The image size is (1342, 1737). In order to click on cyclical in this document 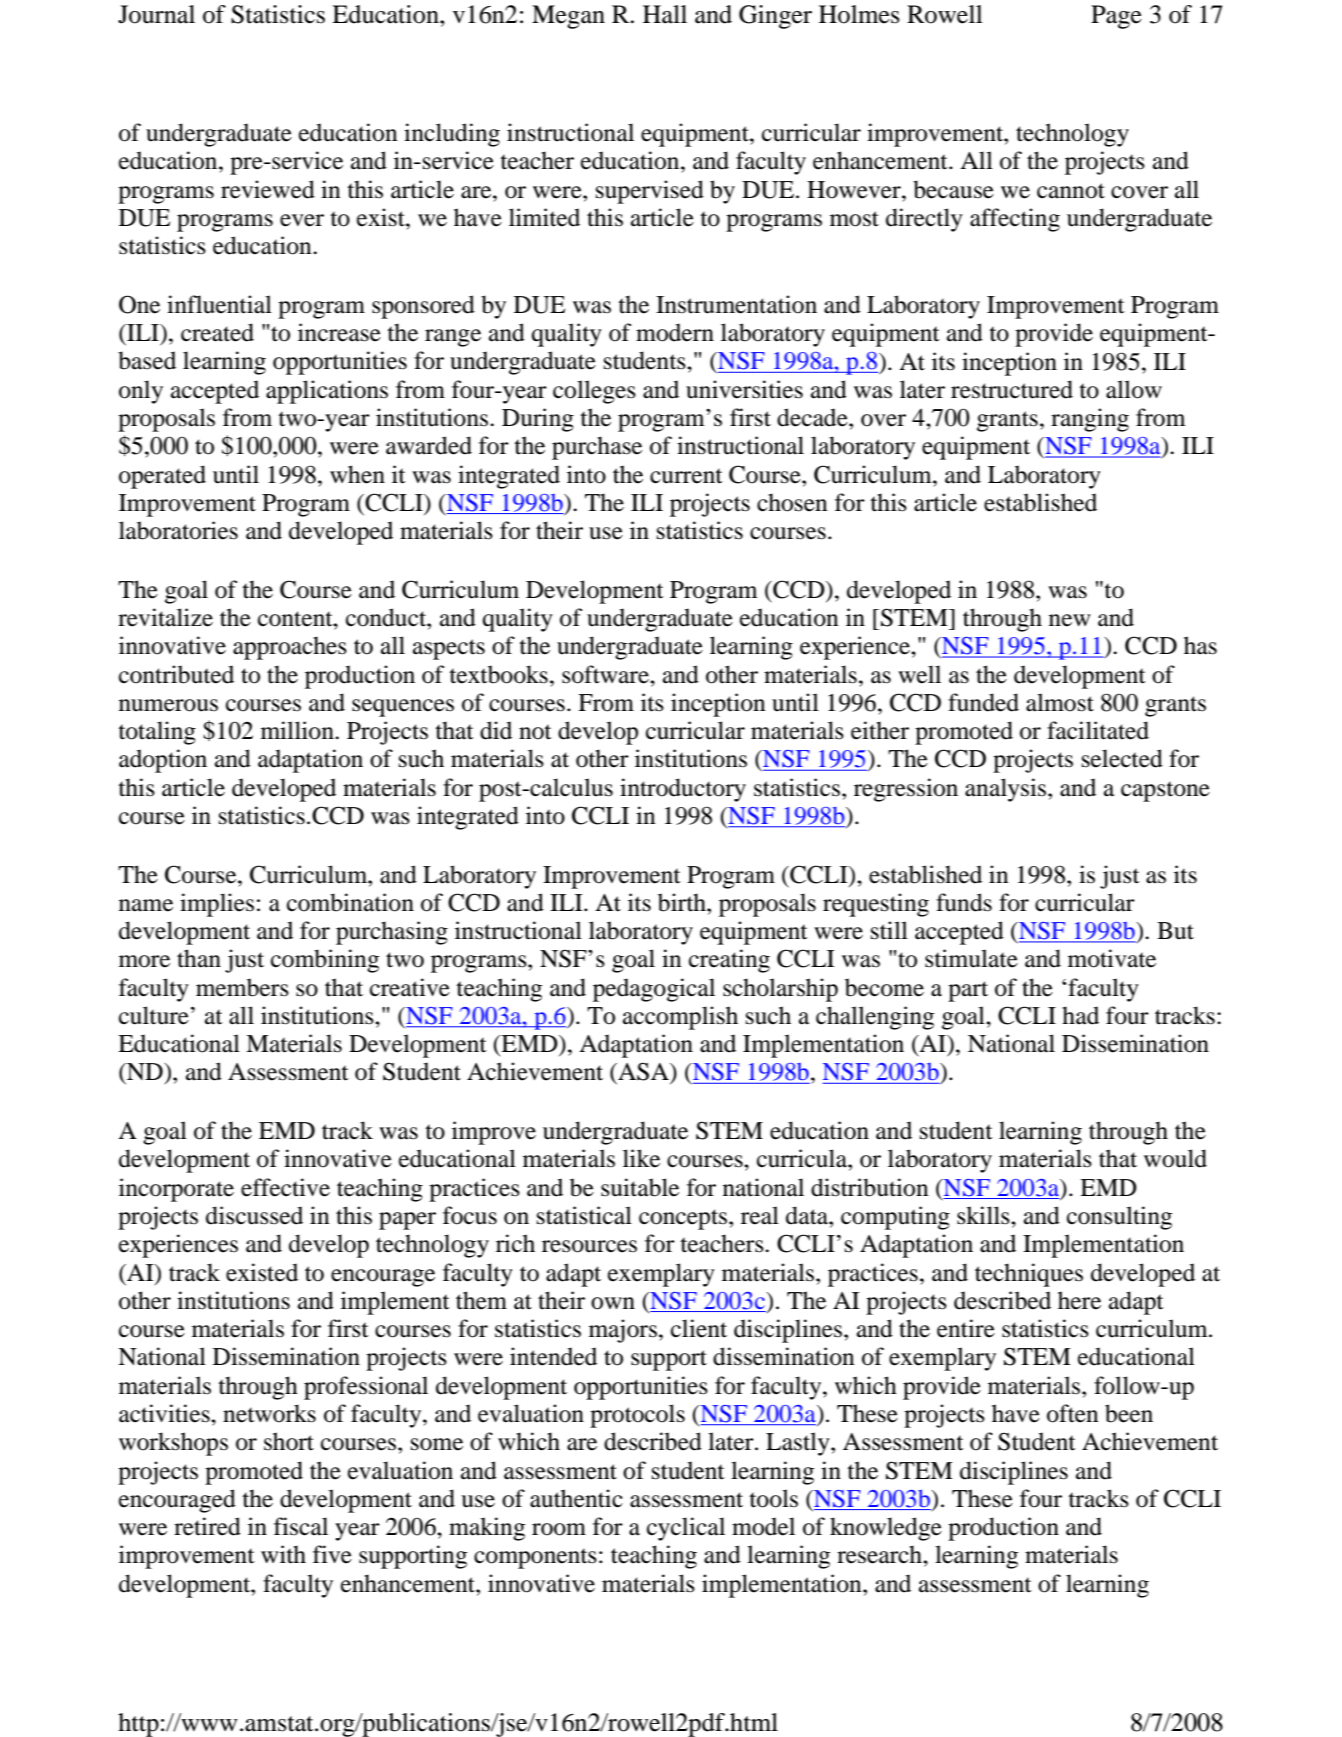, I will do `click(686, 1529)`.
